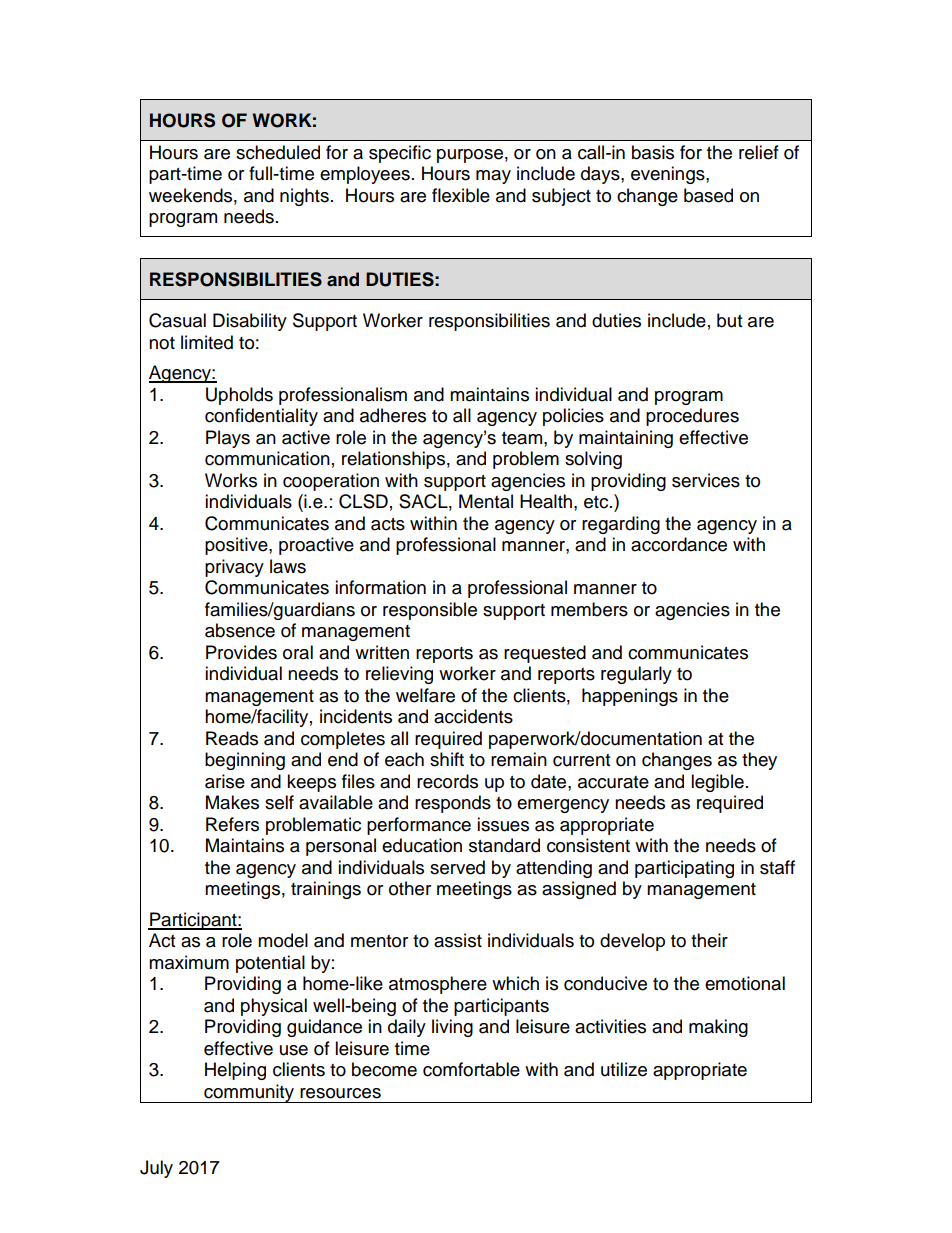  I want to click on Provides, so click(241, 652).
